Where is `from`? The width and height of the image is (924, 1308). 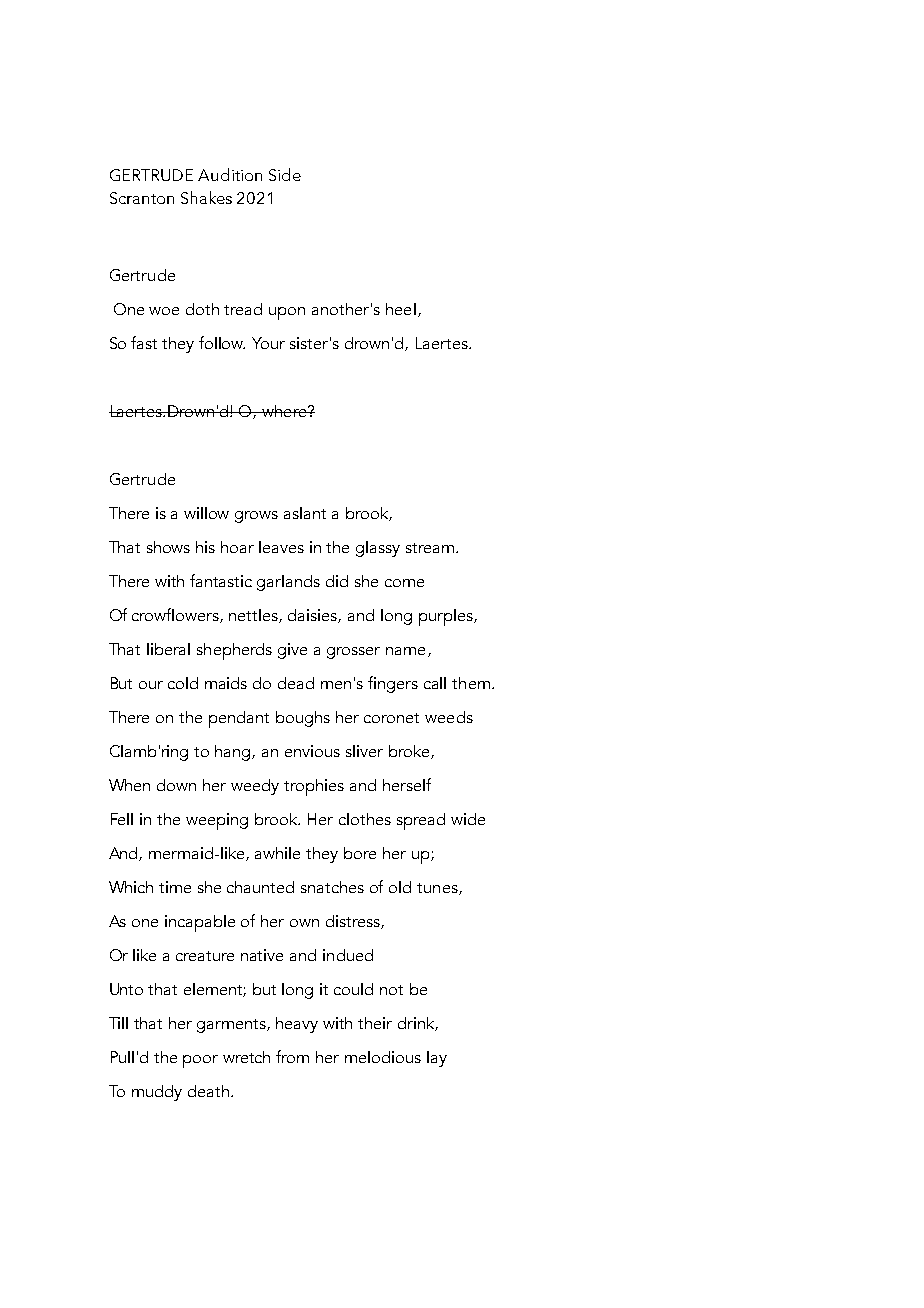 from is located at coordinates (292, 1056).
